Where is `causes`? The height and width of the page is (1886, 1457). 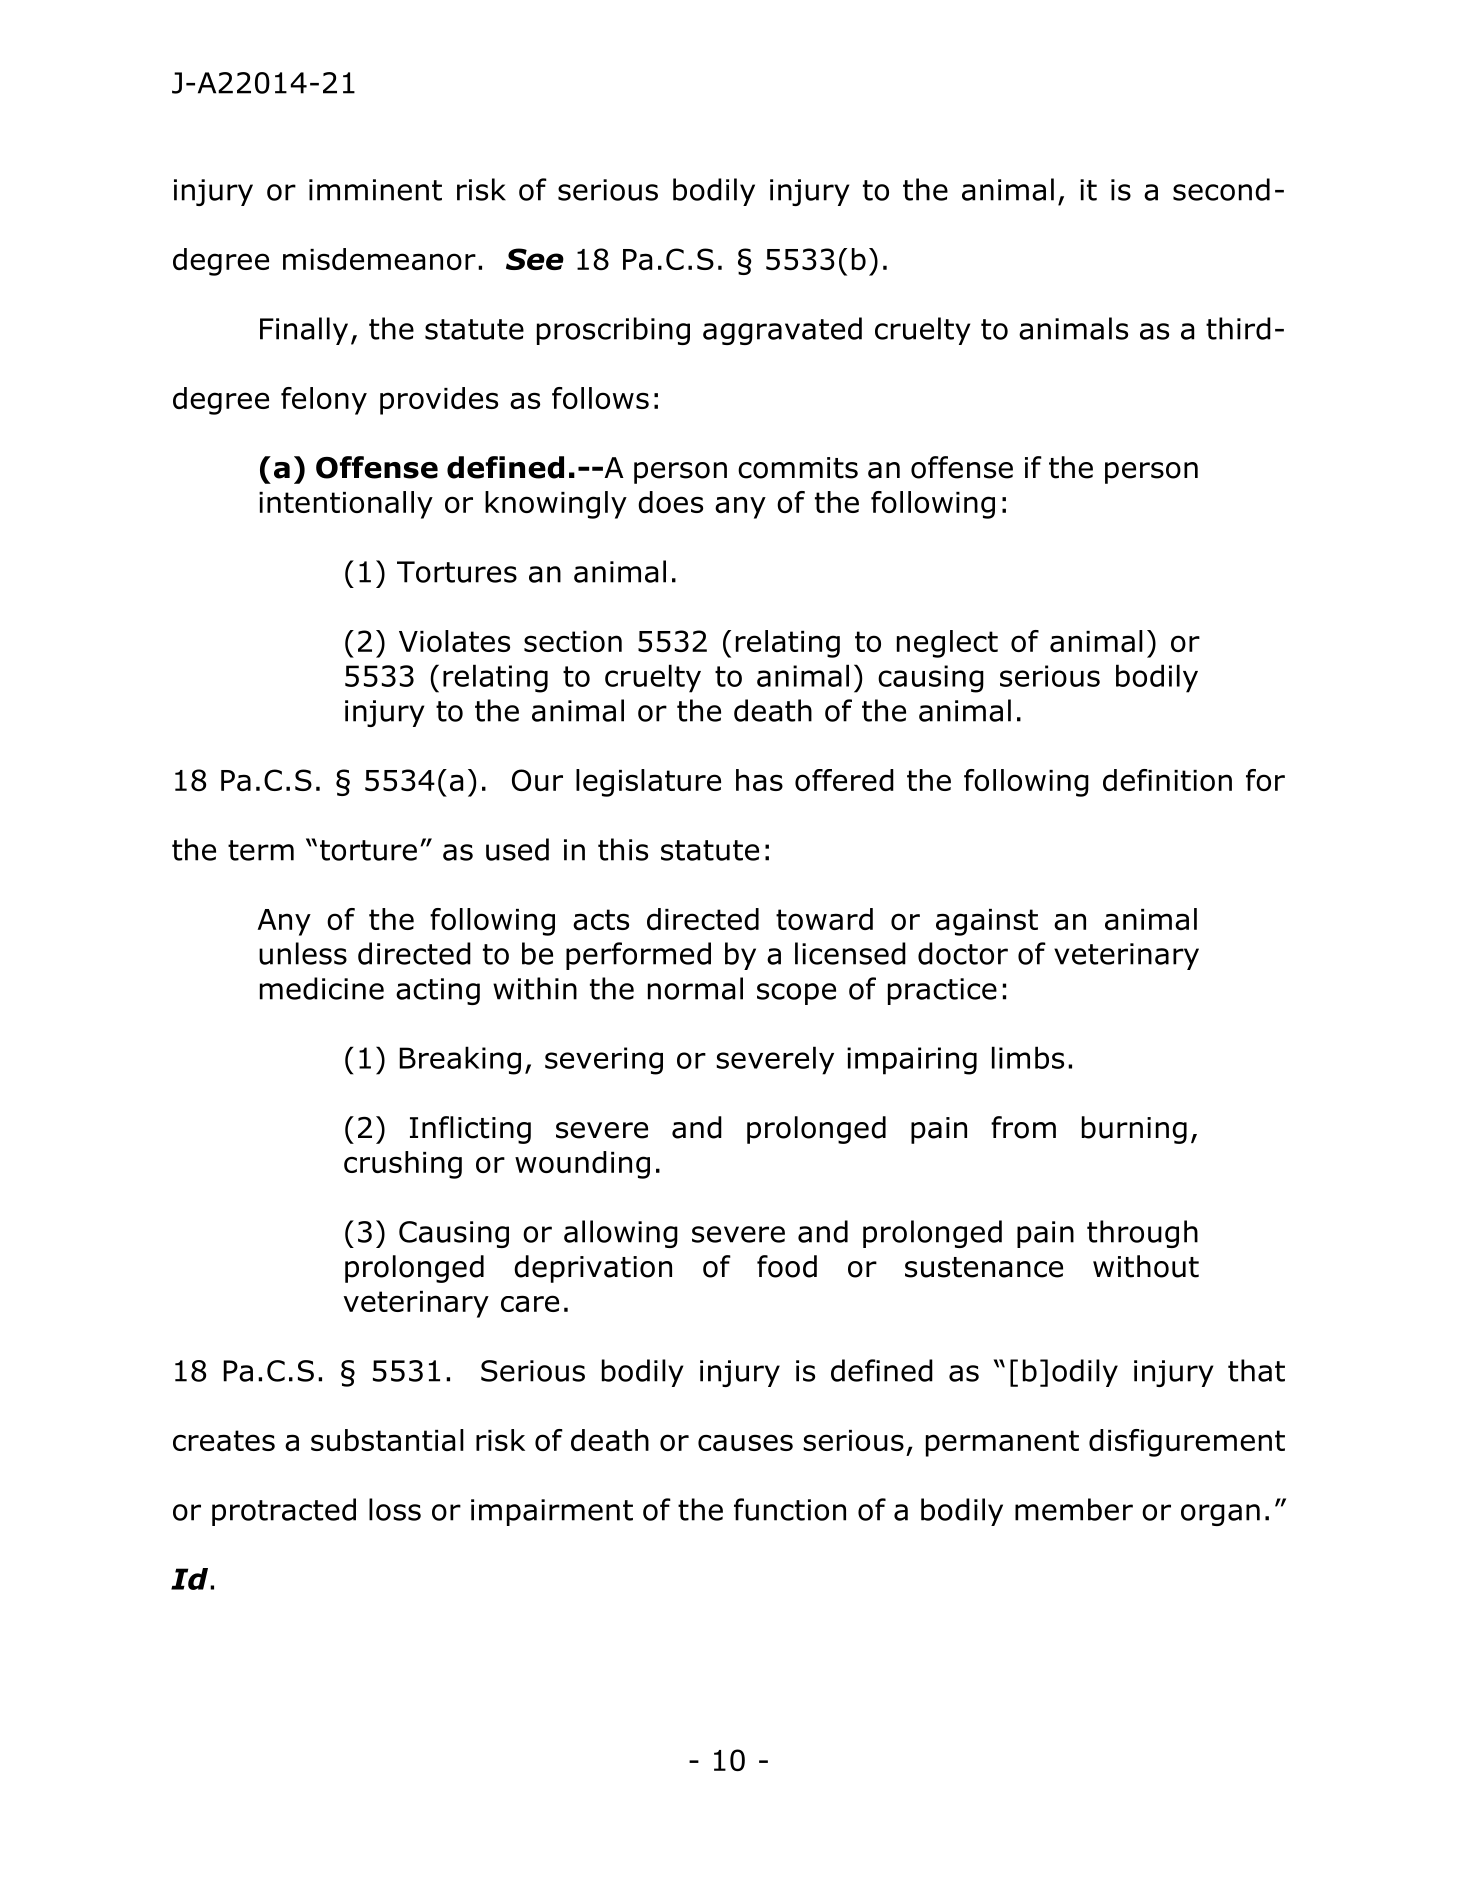 causes is located at coordinates (745, 1442).
